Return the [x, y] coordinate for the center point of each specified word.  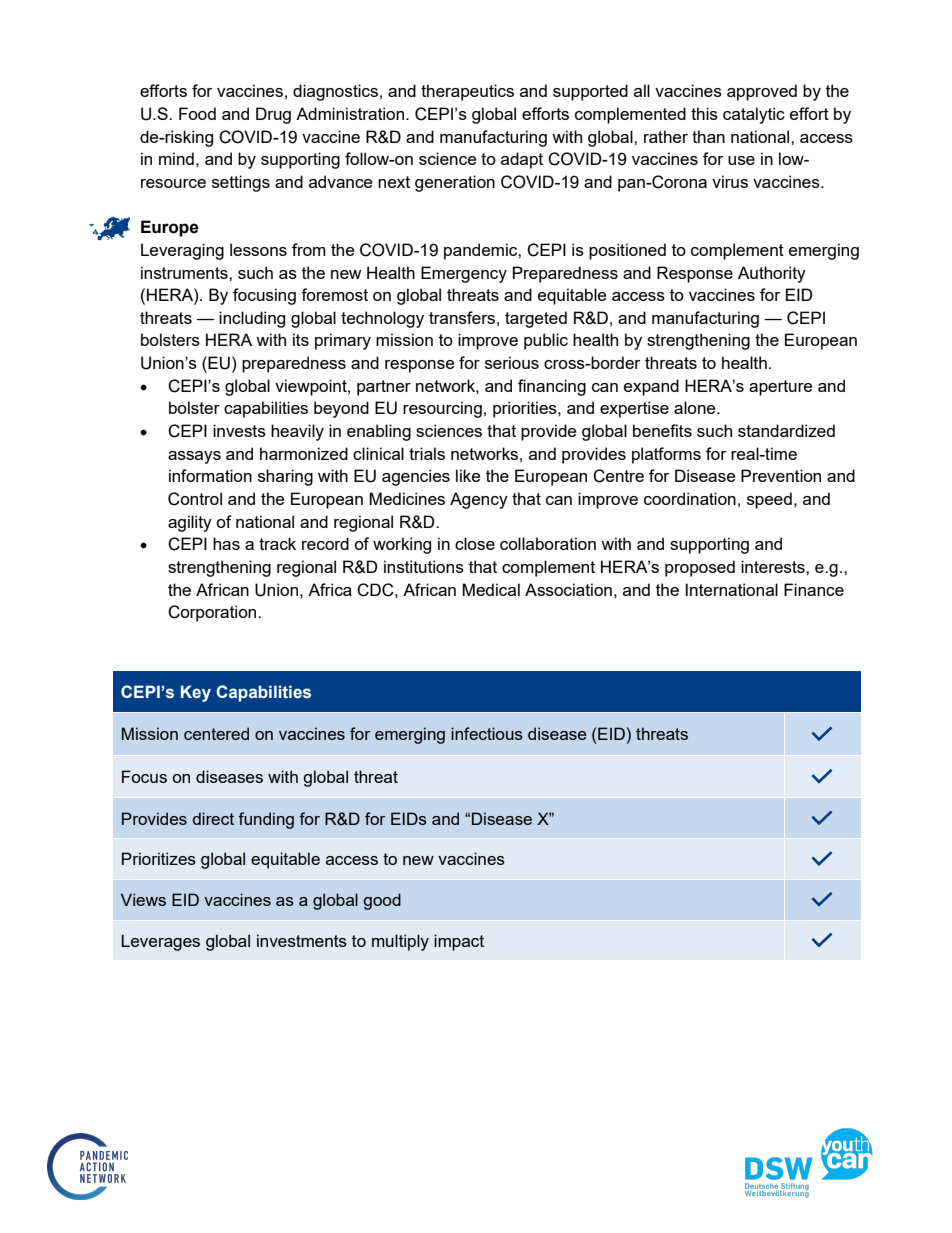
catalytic [754, 115]
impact [459, 942]
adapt [522, 160]
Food [197, 113]
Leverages [160, 942]
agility [190, 523]
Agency [479, 500]
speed [769, 500]
